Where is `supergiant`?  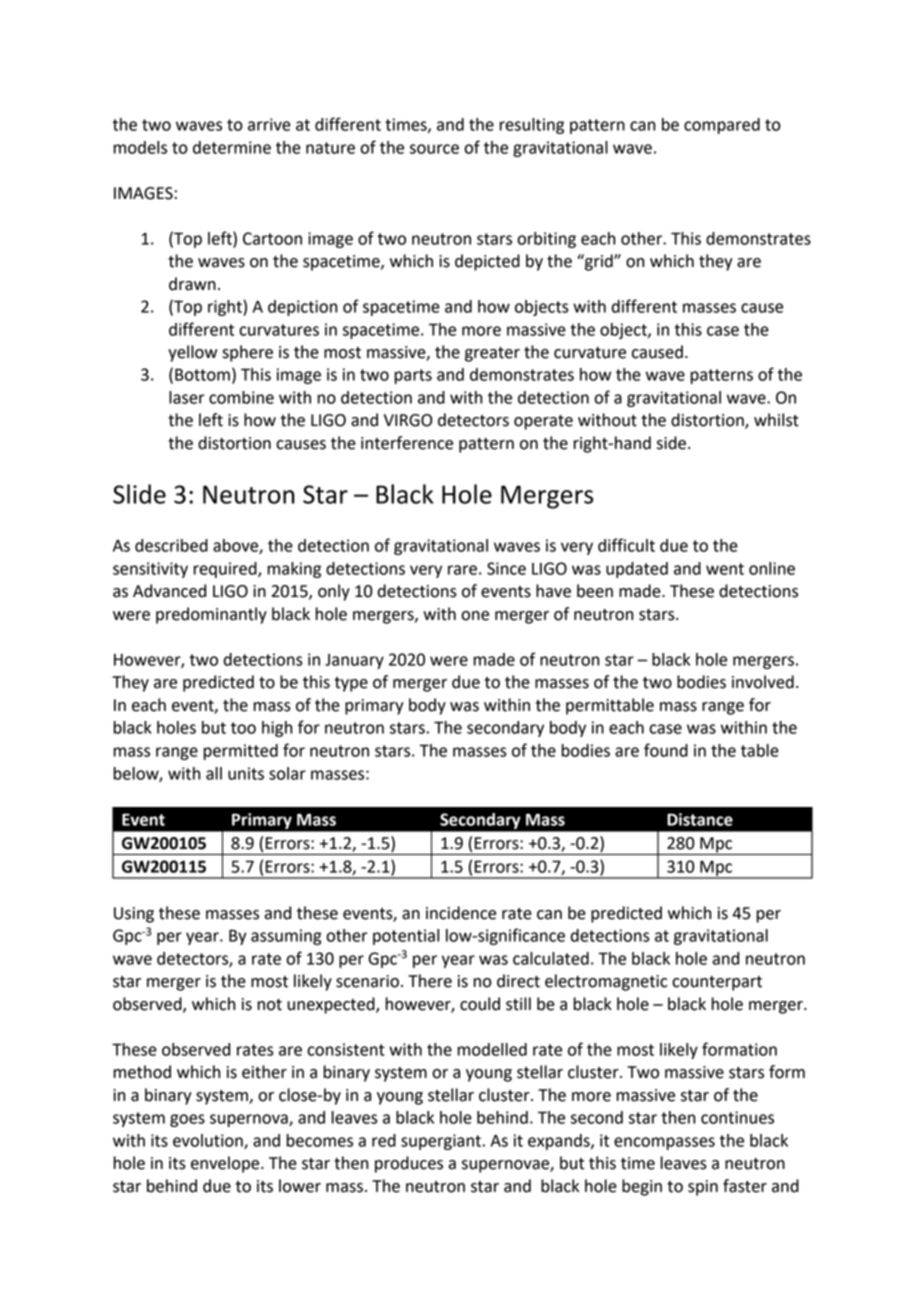
supergiant is located at coordinates (441, 1142).
